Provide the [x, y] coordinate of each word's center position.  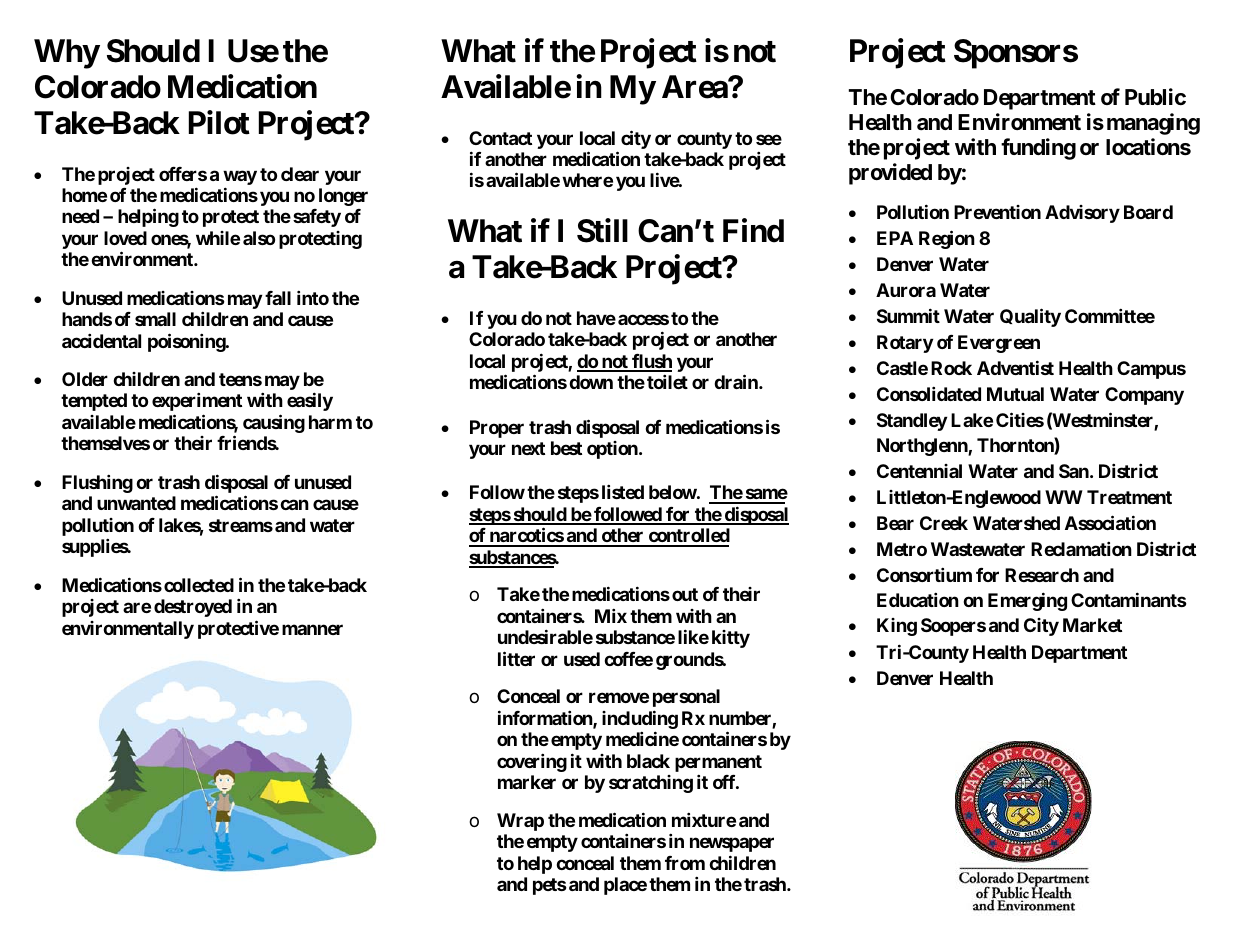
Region [947, 239]
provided [890, 174]
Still [602, 231]
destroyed [193, 608]
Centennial [919, 471]
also [259, 238]
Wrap [520, 822]
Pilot [219, 122]
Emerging [1027, 601]
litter [516, 658]
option [613, 450]
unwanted [136, 503]
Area [695, 87]
